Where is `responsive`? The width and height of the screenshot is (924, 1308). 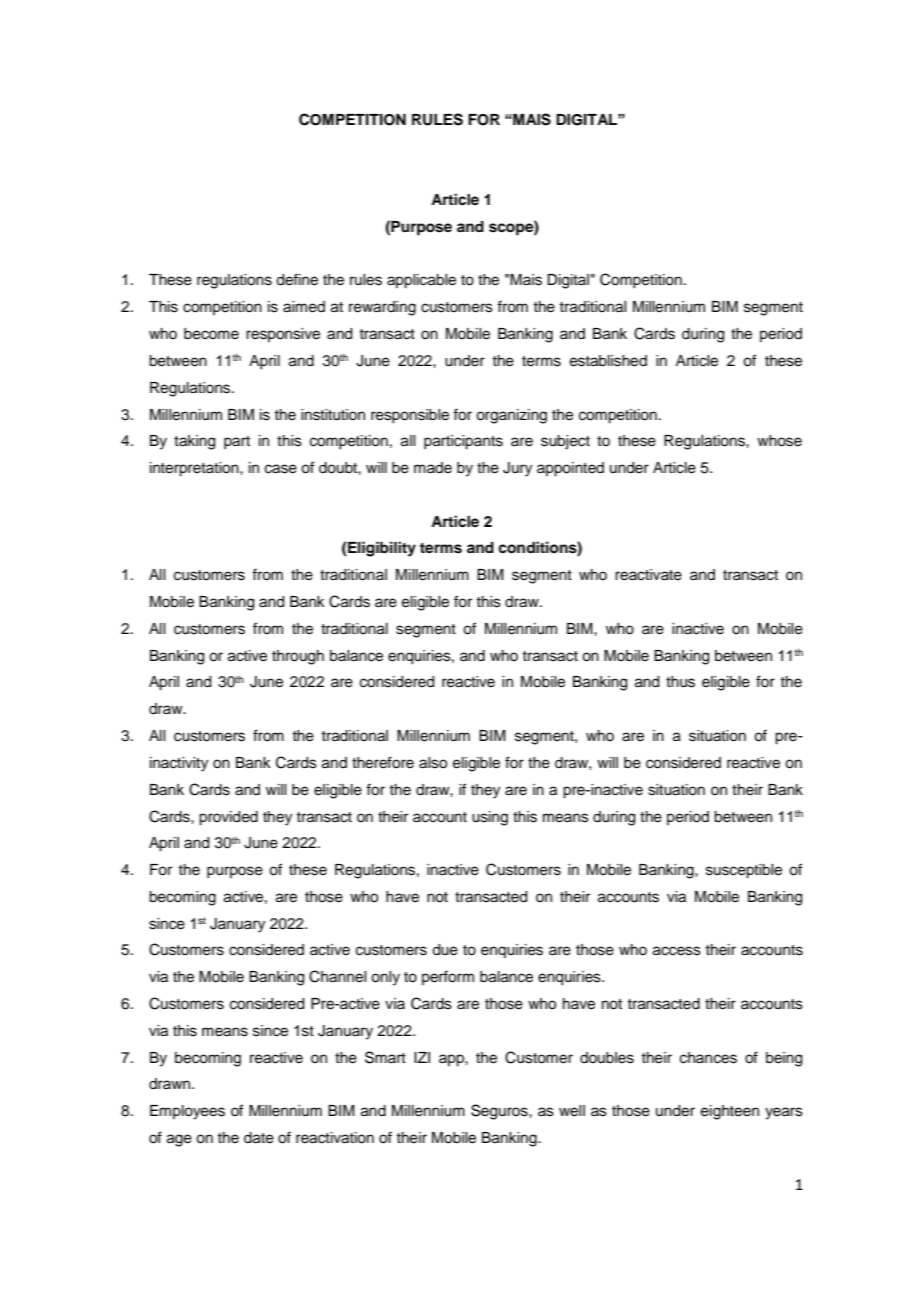 responsive is located at coordinates (283, 335).
